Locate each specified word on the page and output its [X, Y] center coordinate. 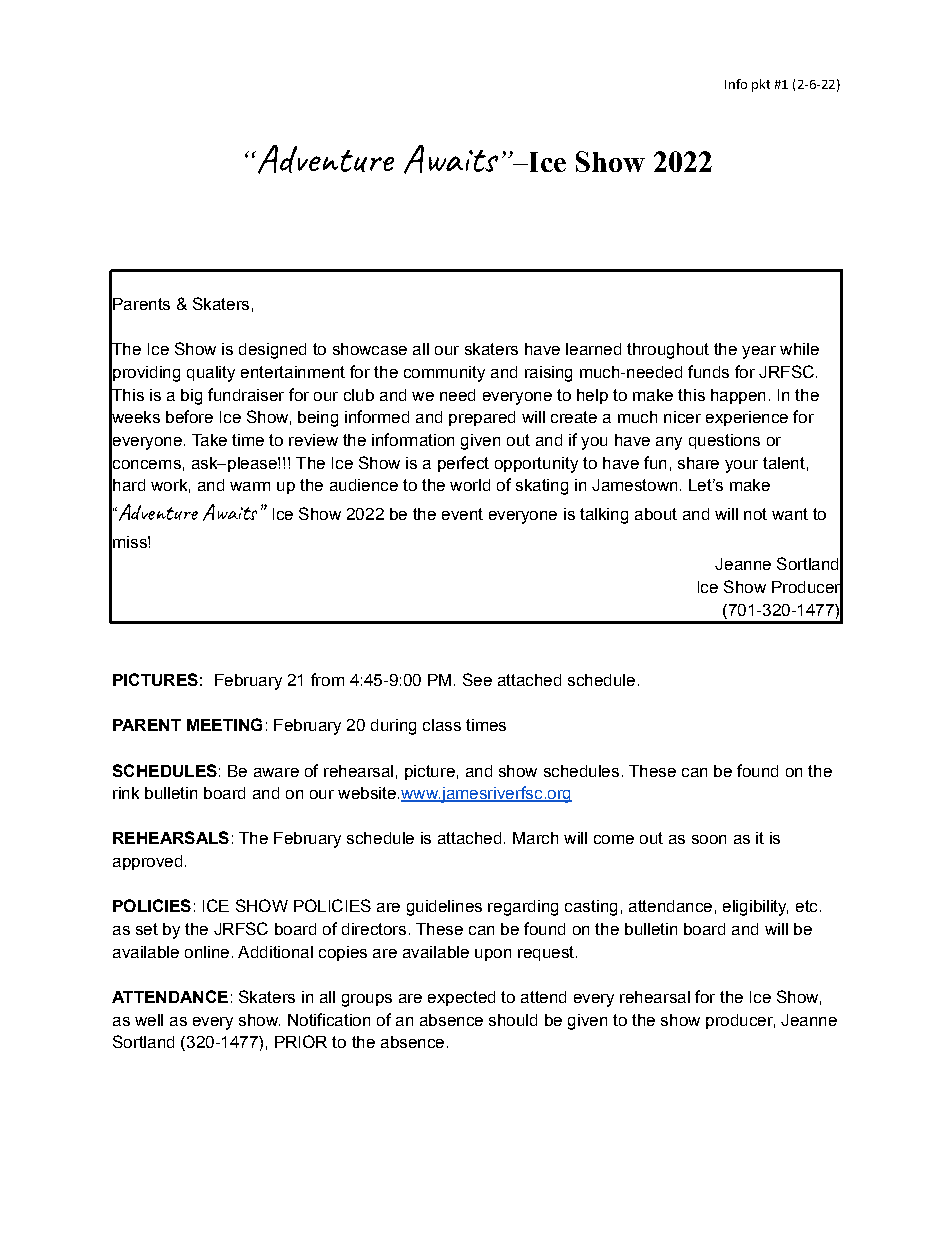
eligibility [755, 908]
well [149, 1020]
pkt [761, 85]
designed [272, 351]
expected [461, 998]
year [759, 352]
